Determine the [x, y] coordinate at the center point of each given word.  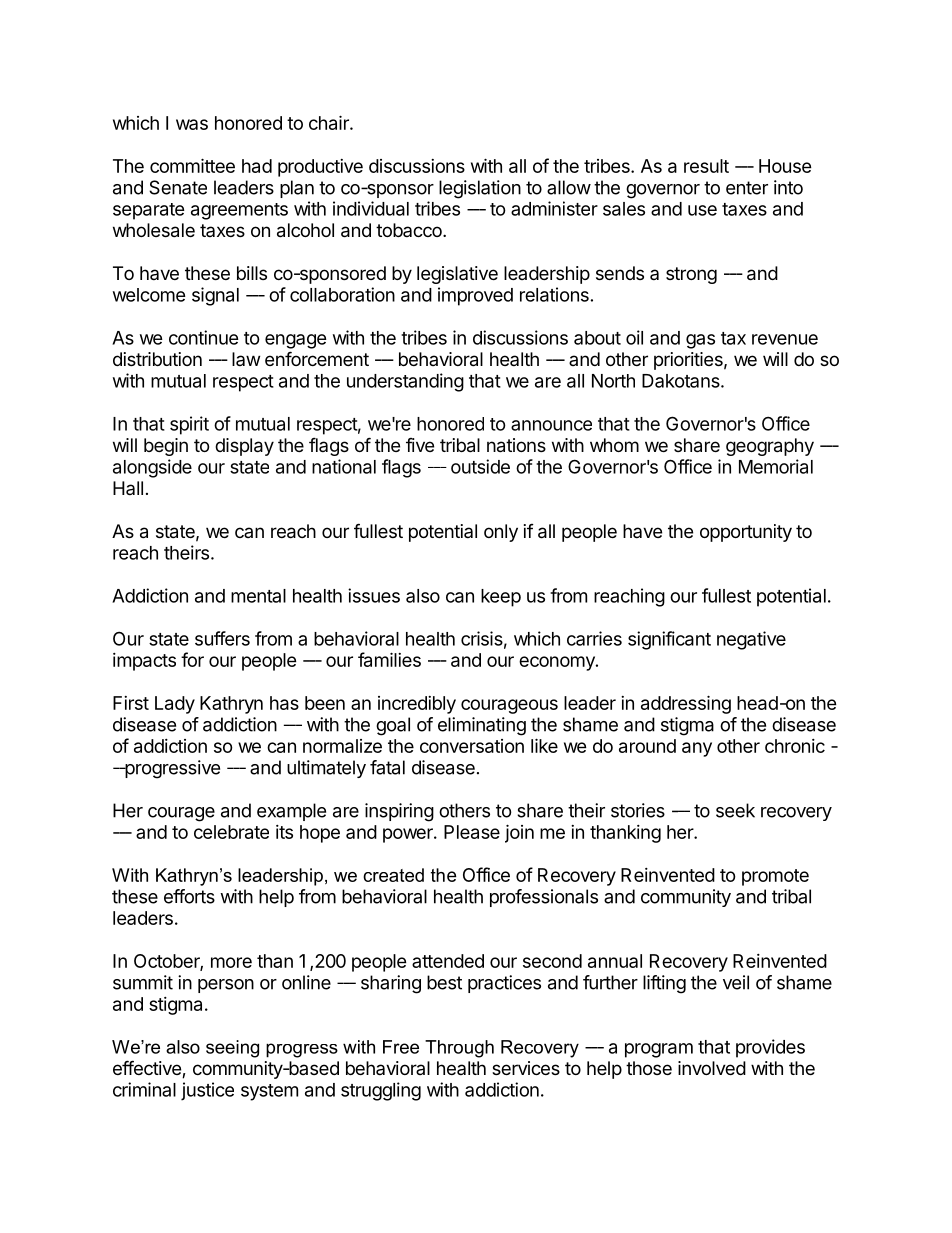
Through [459, 1049]
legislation [480, 189]
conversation [472, 746]
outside [480, 466]
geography [770, 447]
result [706, 166]
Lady [175, 705]
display [244, 447]
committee [192, 165]
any [697, 749]
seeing [232, 1049]
